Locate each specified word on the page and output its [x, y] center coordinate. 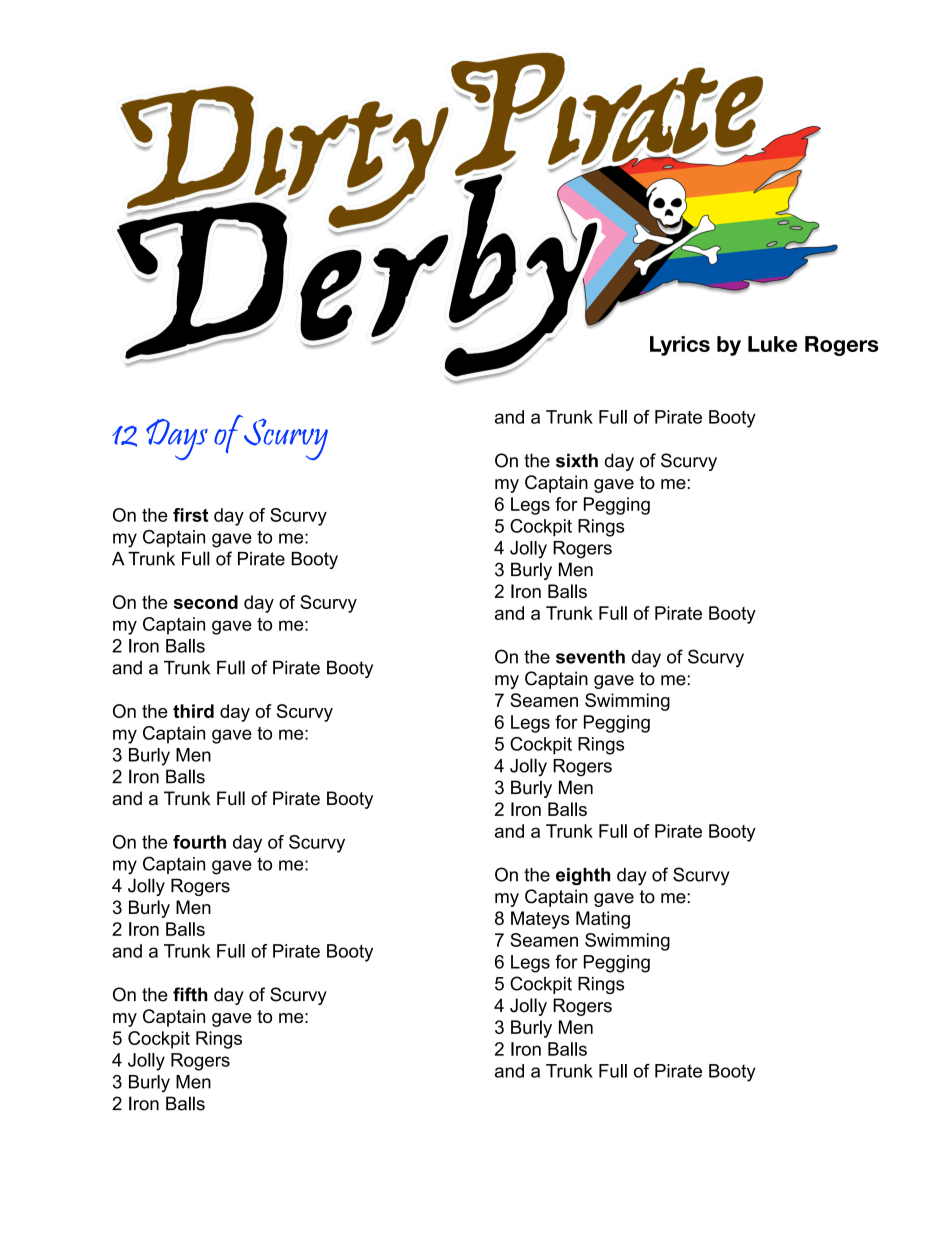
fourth [199, 842]
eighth [583, 876]
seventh [590, 657]
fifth [190, 994]
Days [177, 439]
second [206, 602]
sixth [577, 460]
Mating [603, 920]
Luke [772, 344]
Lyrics [680, 346]
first [190, 515]
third [193, 711]
